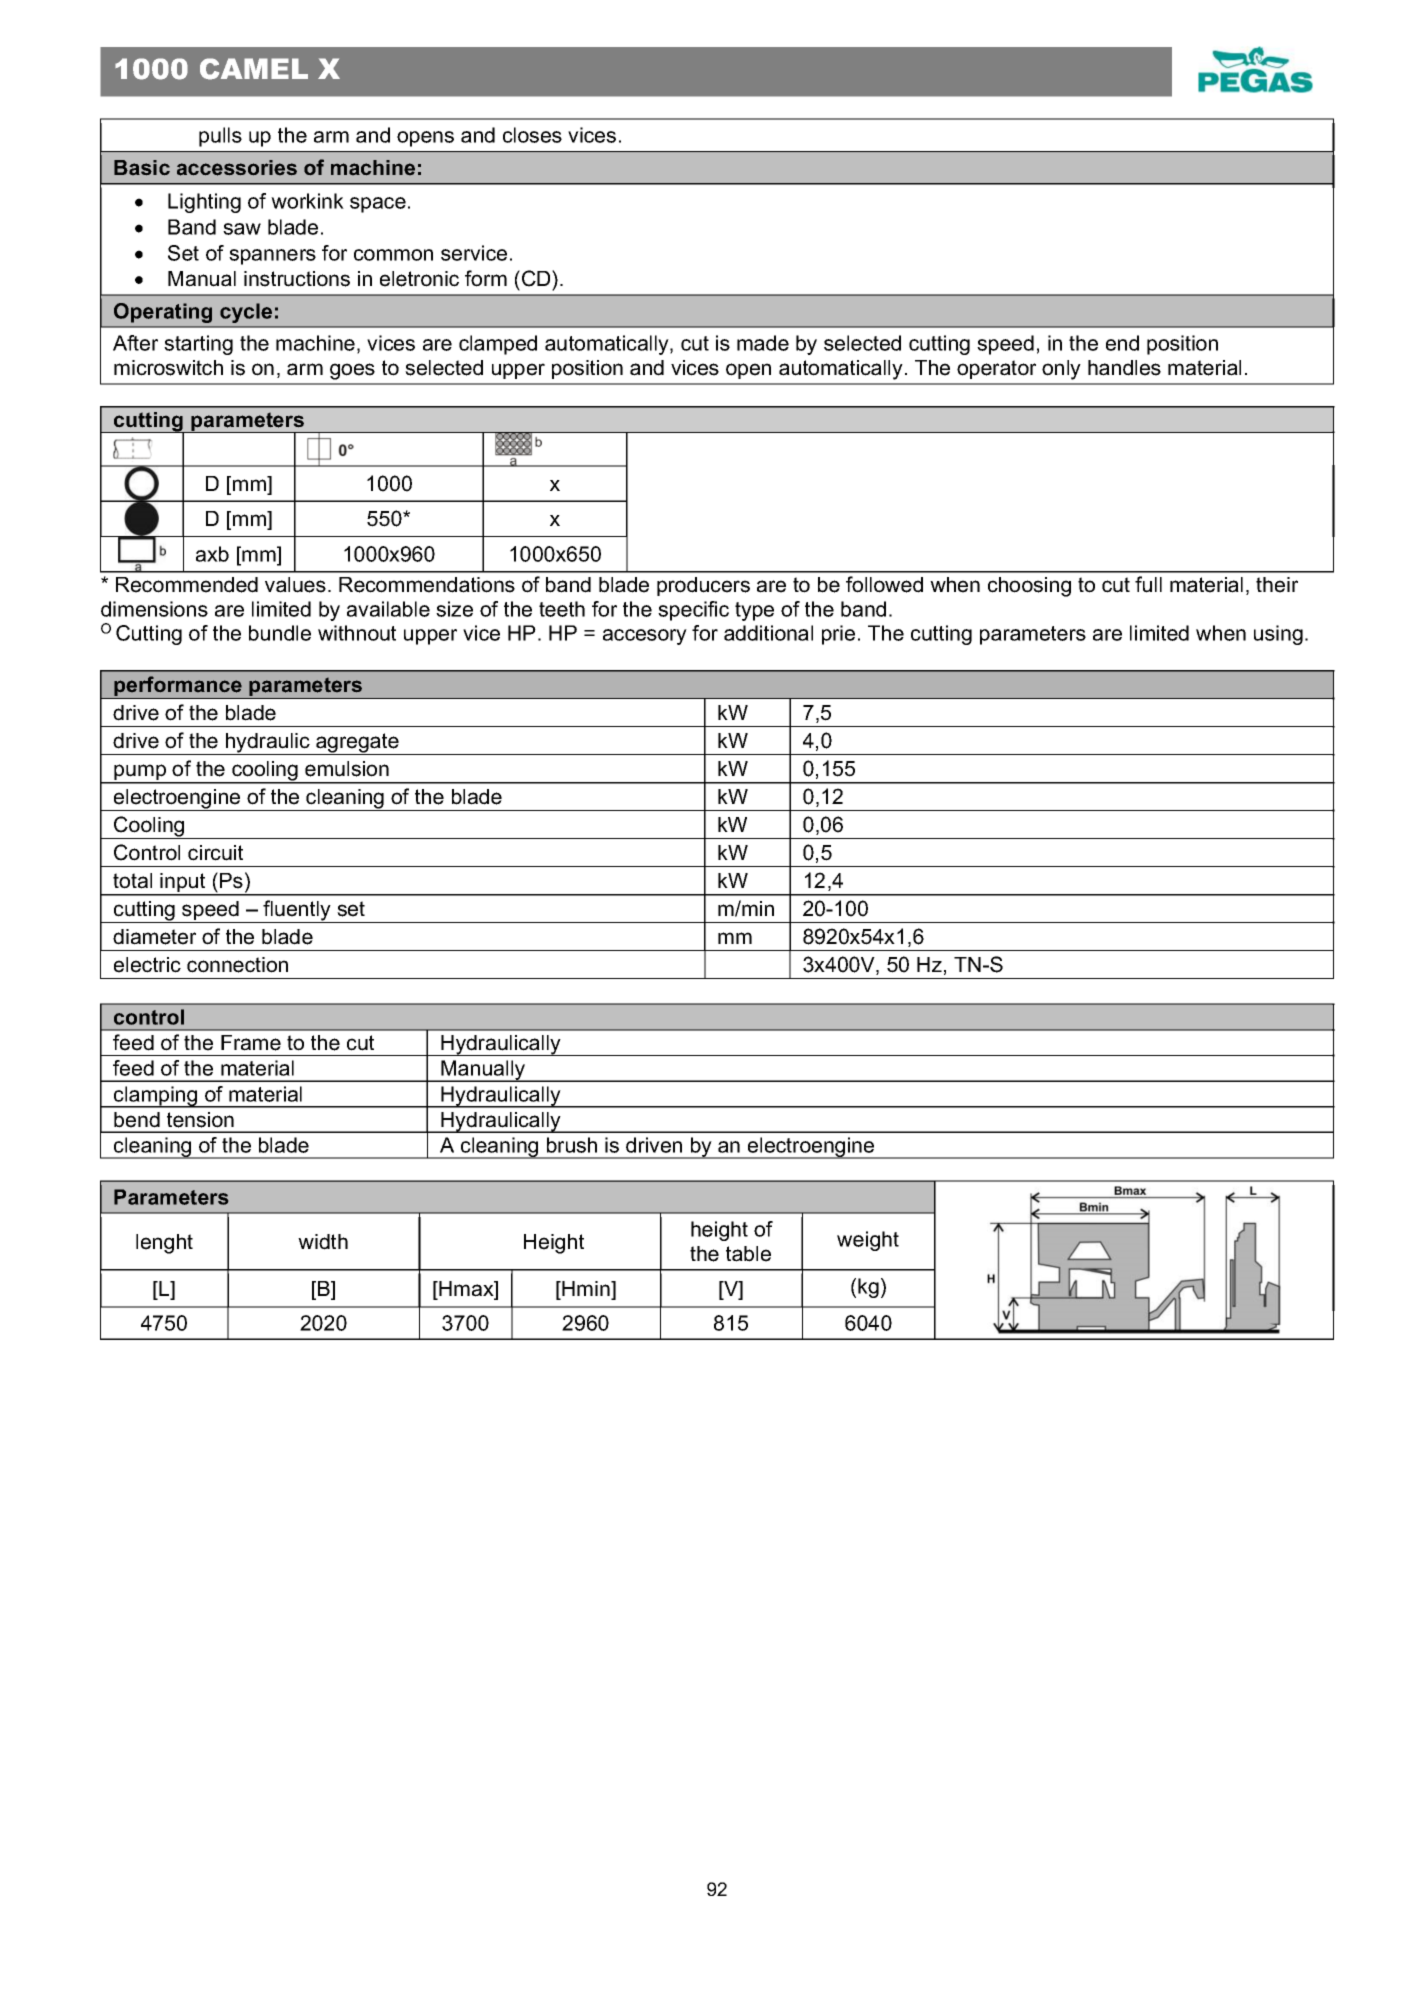  What do you see at coordinates (748, 1254) in the image?
I see `table` at bounding box center [748, 1254].
